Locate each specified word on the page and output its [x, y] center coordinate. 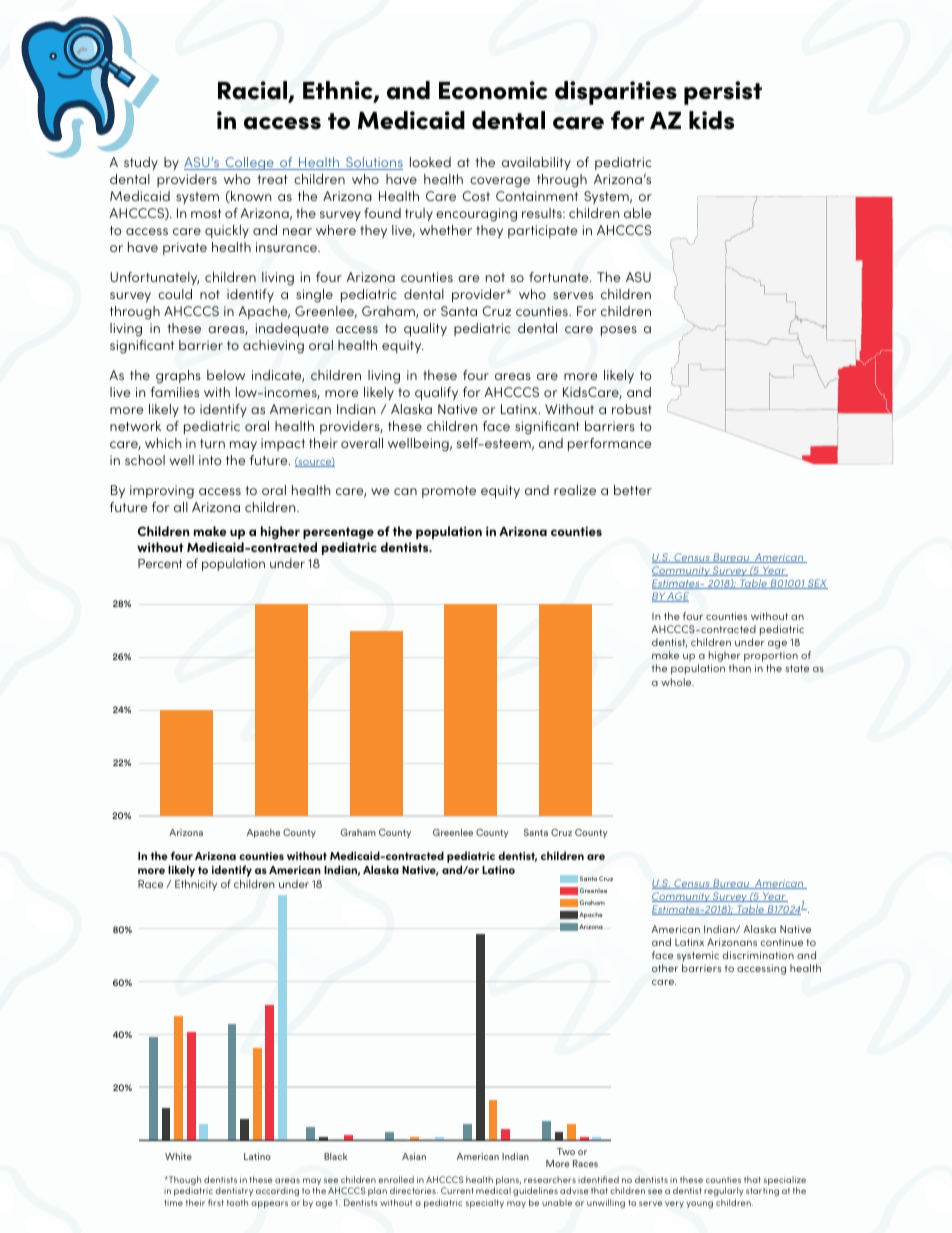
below [226, 375]
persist [723, 93]
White [178, 1156]
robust [632, 409]
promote [449, 492]
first [216, 1202]
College [249, 163]
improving [162, 492]
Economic [493, 90]
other [665, 968]
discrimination [758, 955]
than [740, 668]
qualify [436, 393]
